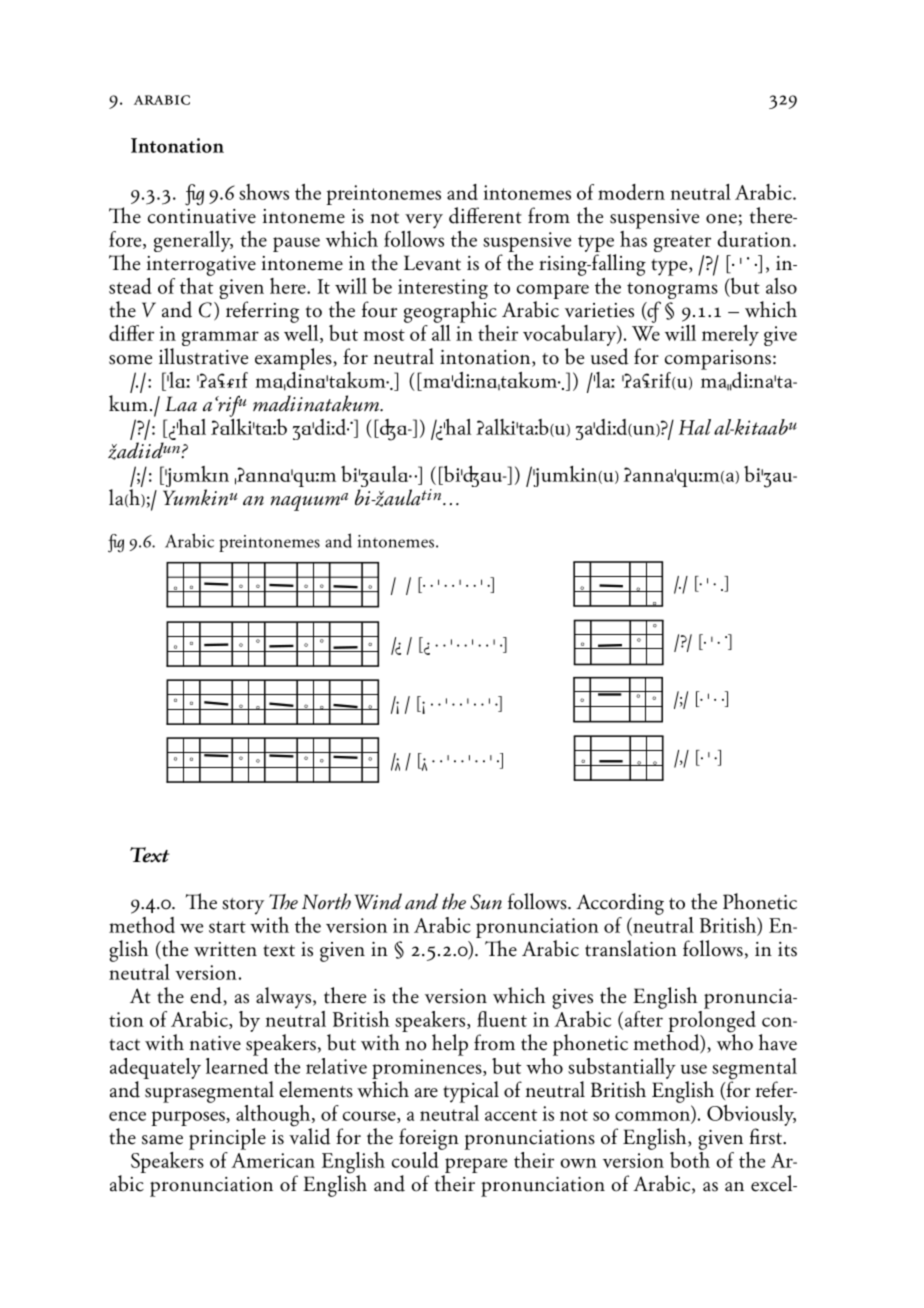  Describe the element at coordinates (486, 902) in the screenshot. I see `Sun` at that location.
